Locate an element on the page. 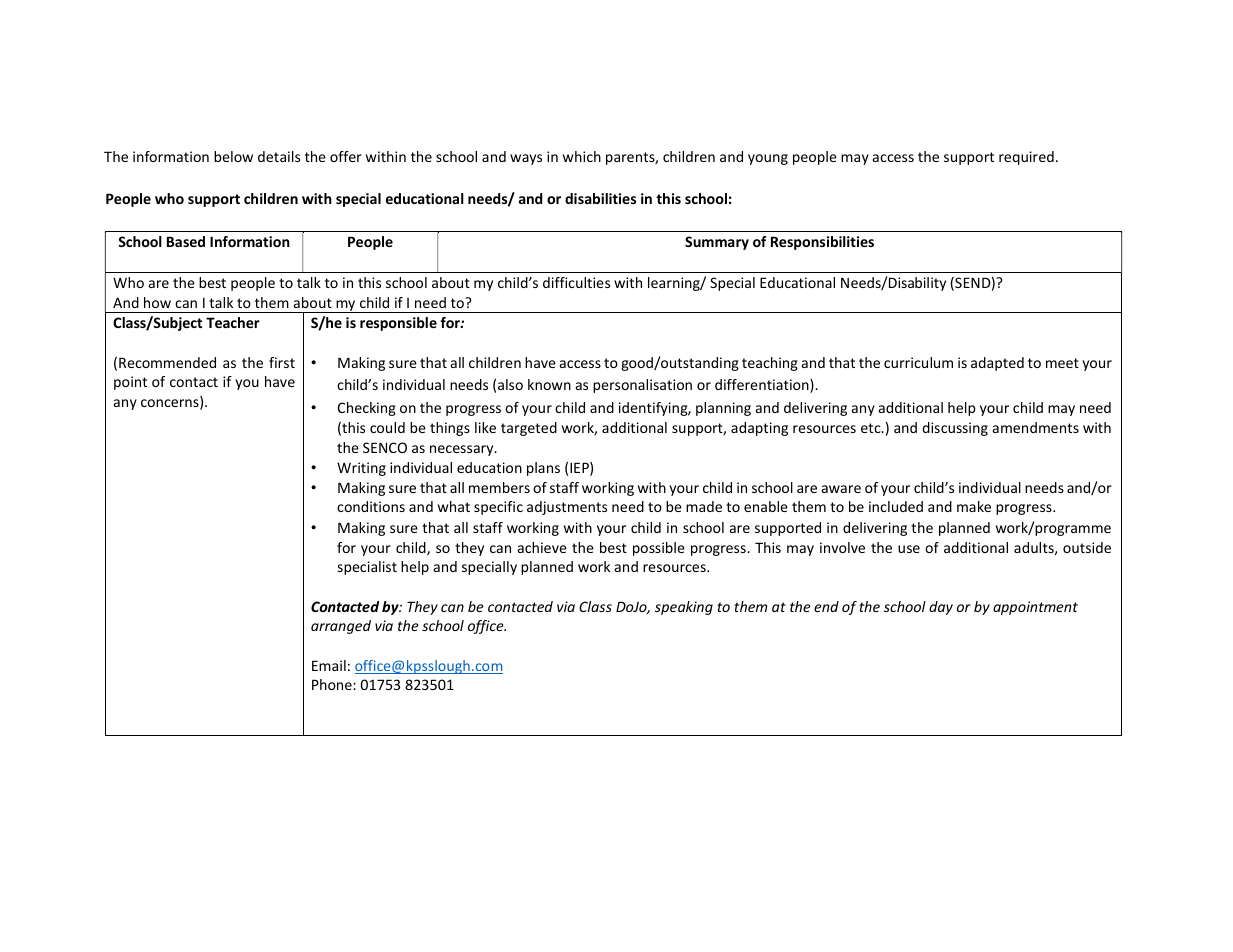  conditions is located at coordinates (371, 506).
